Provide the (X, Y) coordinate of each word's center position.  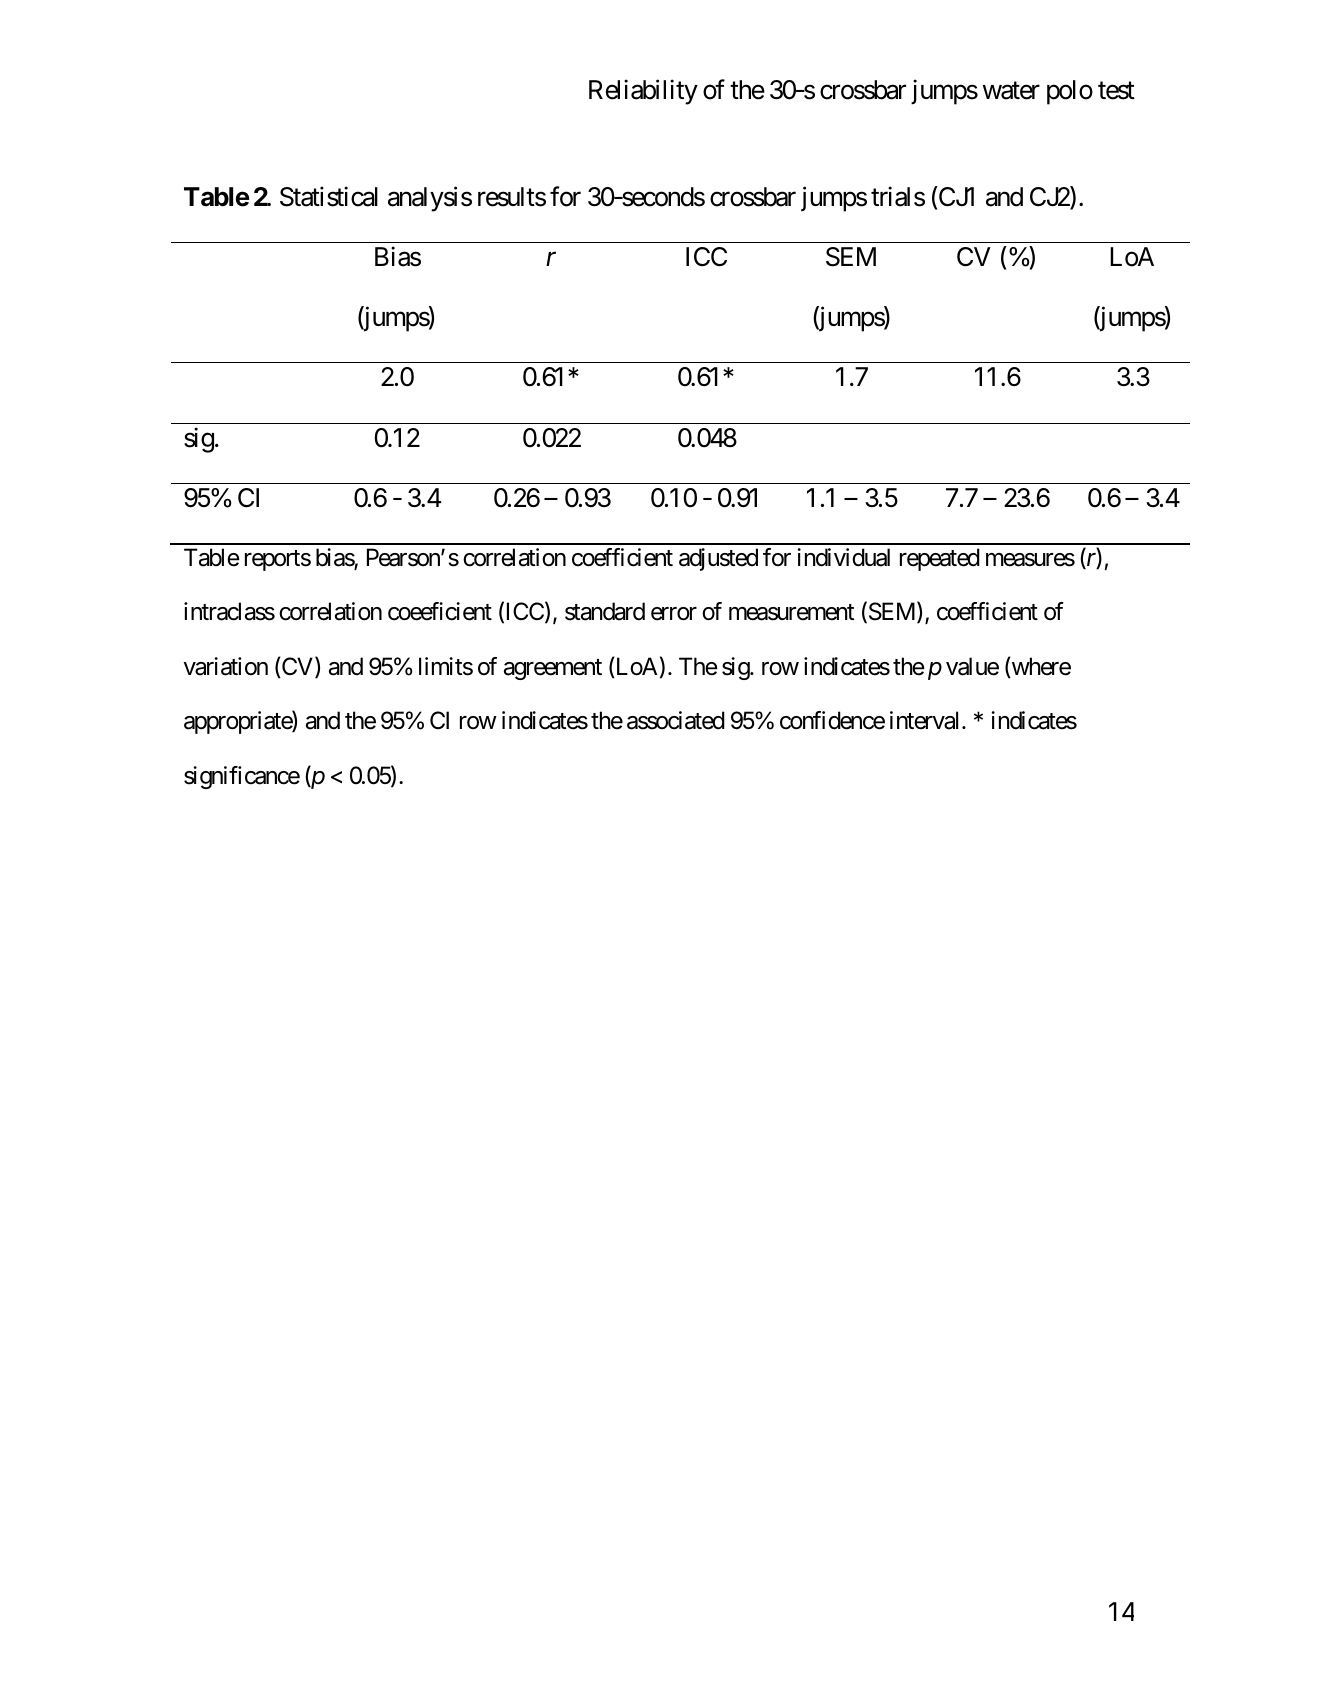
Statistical (329, 196)
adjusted (718, 559)
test (1116, 91)
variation (226, 666)
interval (926, 720)
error (674, 614)
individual (843, 557)
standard (605, 611)
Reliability (643, 92)
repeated (940, 559)
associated (676, 720)
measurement (791, 612)
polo (1070, 92)
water (1011, 91)
